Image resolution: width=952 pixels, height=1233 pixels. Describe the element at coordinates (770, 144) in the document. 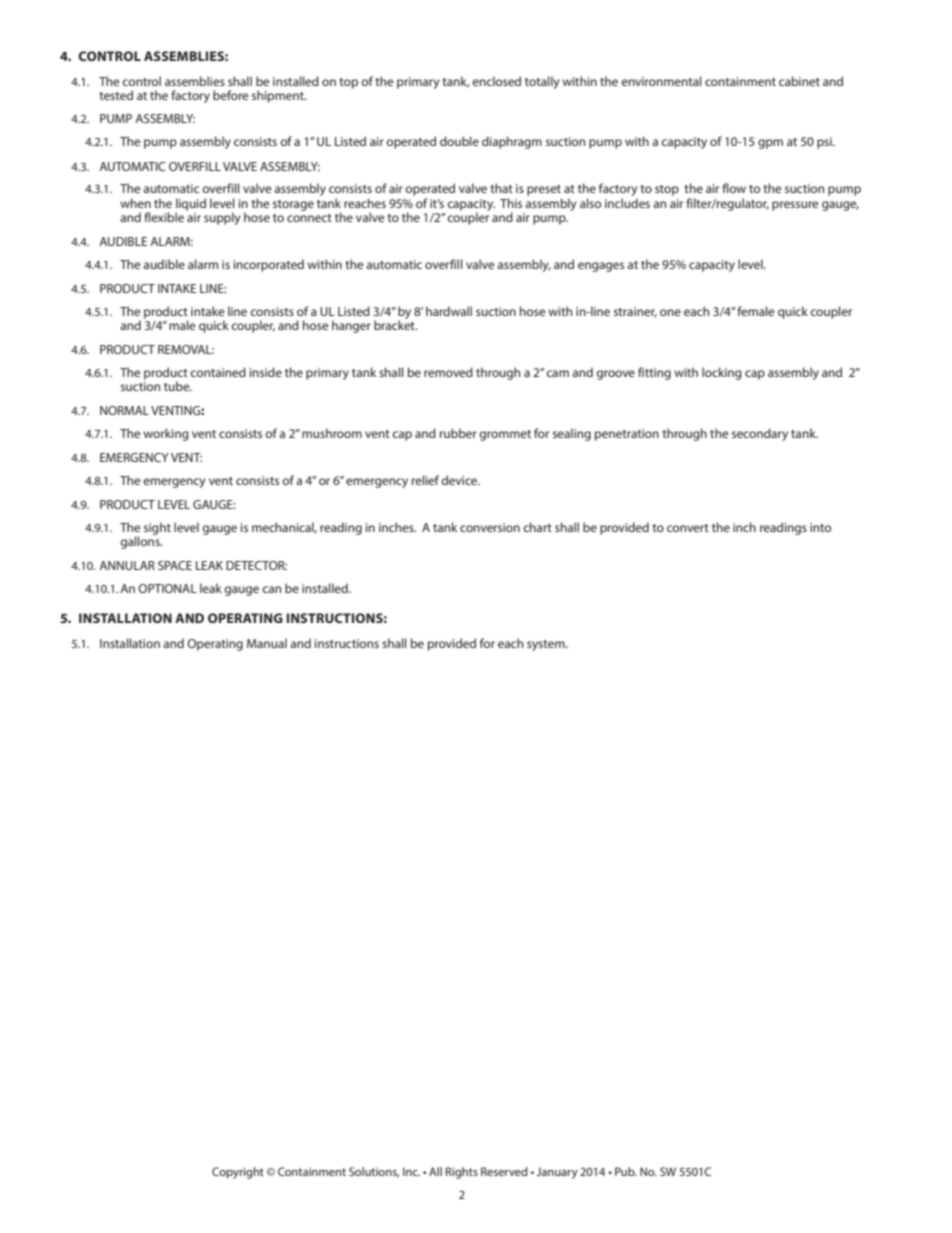

I see `gpm` at that location.
